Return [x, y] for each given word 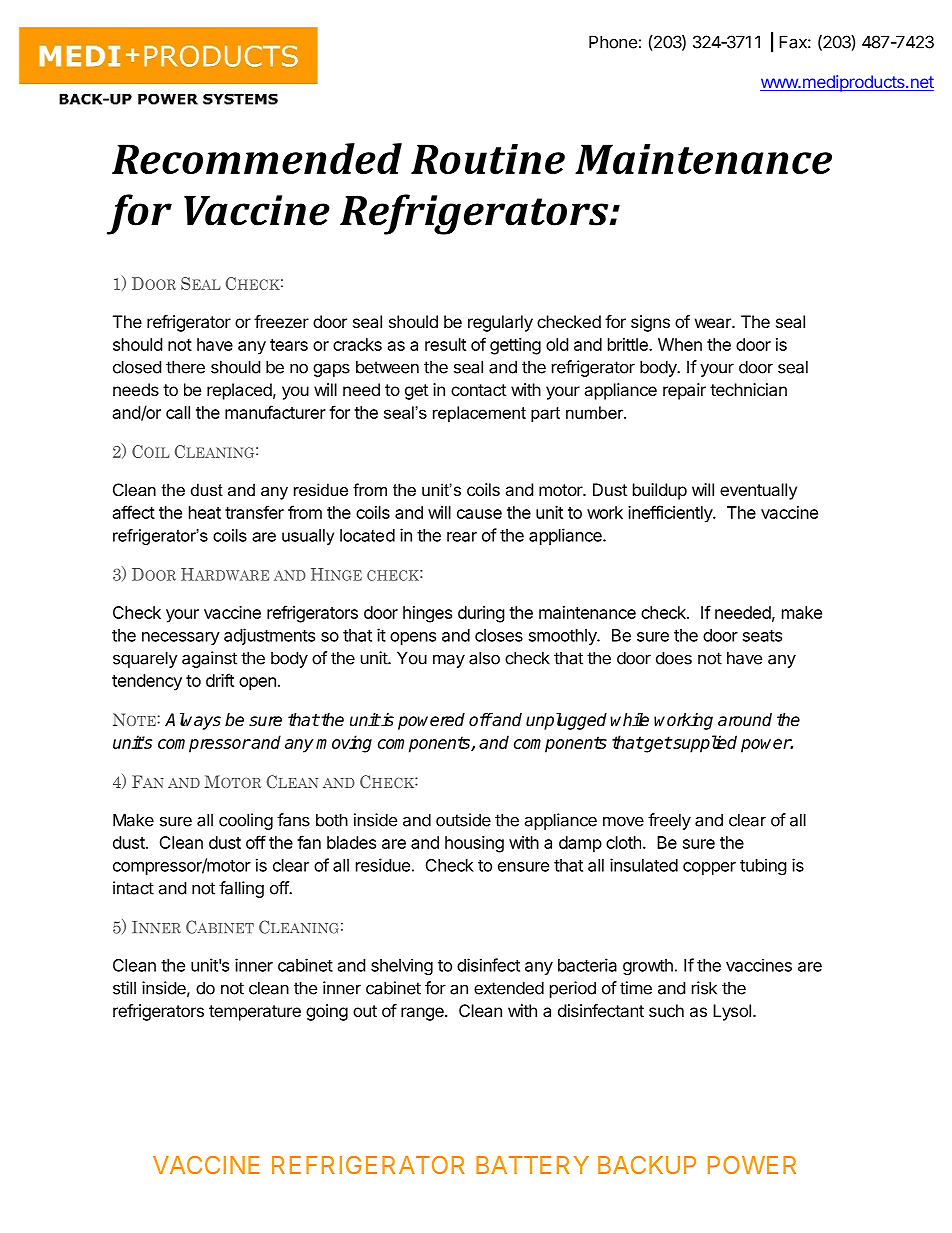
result [445, 344]
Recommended [257, 158]
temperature [255, 1013]
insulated [644, 865]
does [674, 658]
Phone [613, 42]
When [680, 344]
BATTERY [532, 1165]
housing [474, 844]
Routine [488, 159]
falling [241, 889]
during [481, 614]
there [185, 367]
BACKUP [647, 1165]
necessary [181, 638]
